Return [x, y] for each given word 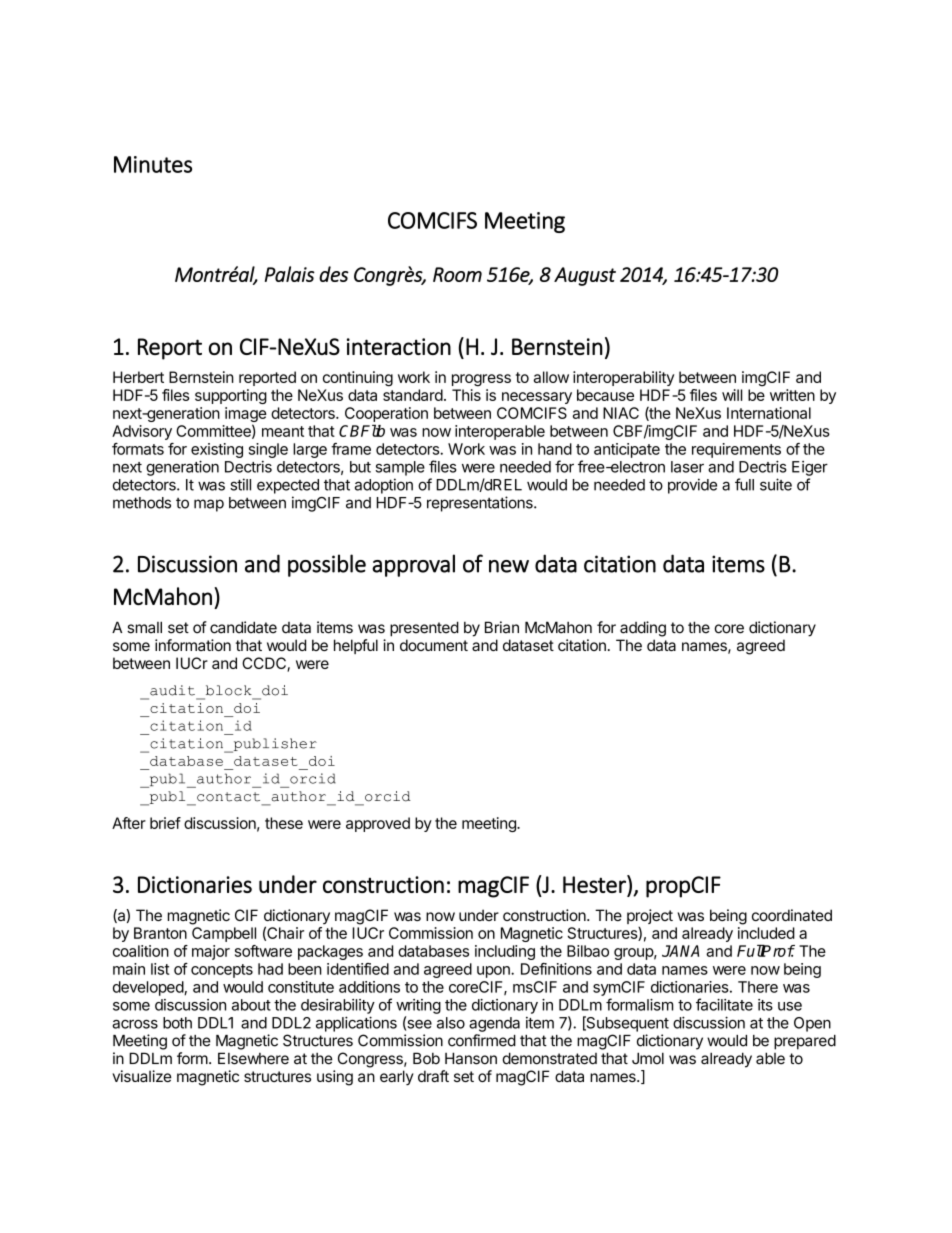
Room [457, 274]
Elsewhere [253, 1058]
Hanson [471, 1058]
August [585, 276]
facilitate [724, 1004]
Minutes [153, 164]
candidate [243, 627]
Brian [502, 627]
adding [643, 629]
